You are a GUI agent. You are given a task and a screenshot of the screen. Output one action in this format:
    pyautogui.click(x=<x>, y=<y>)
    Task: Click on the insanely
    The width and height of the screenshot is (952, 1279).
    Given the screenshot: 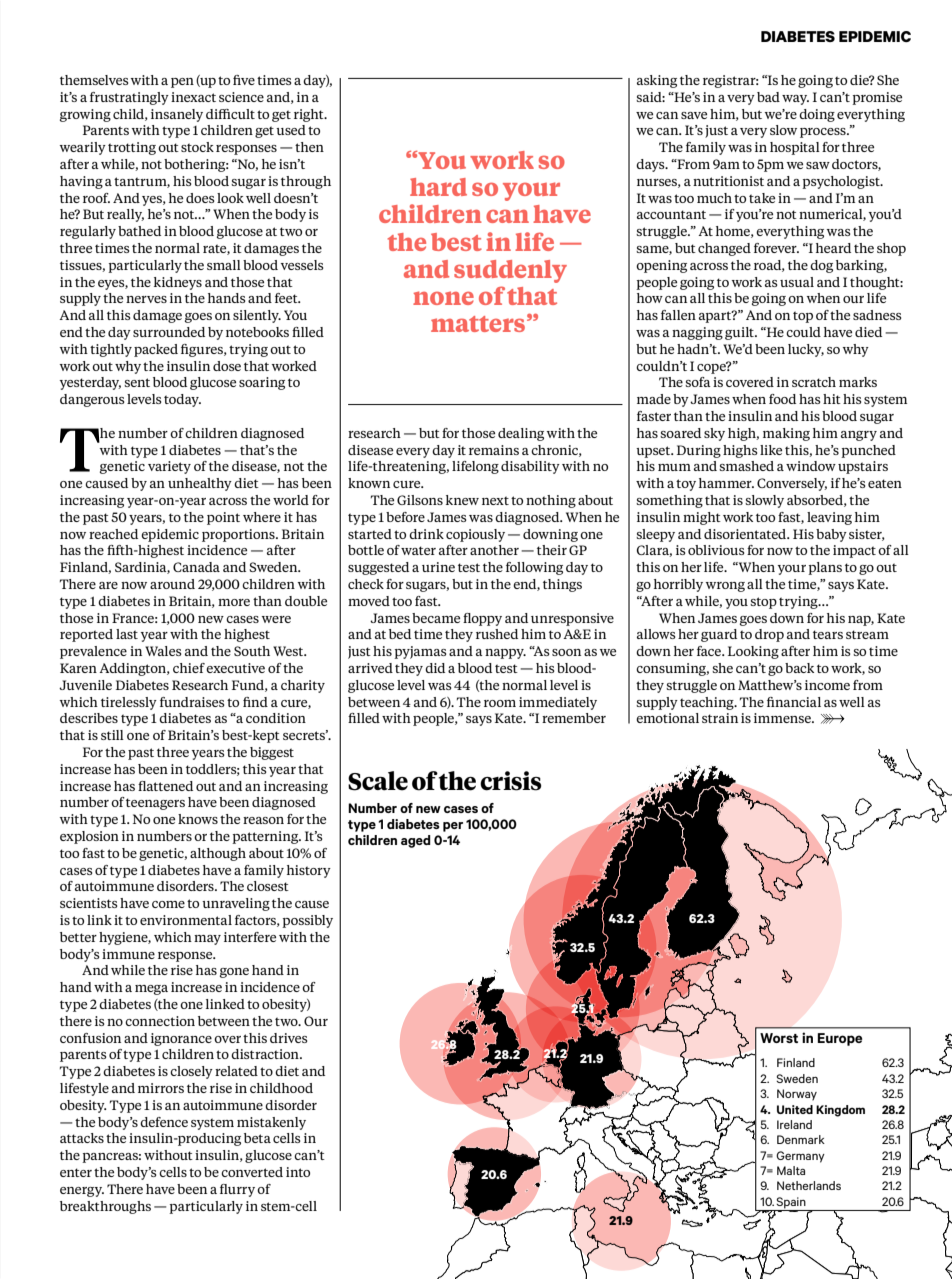 What is the action you would take?
    pyautogui.click(x=177, y=115)
